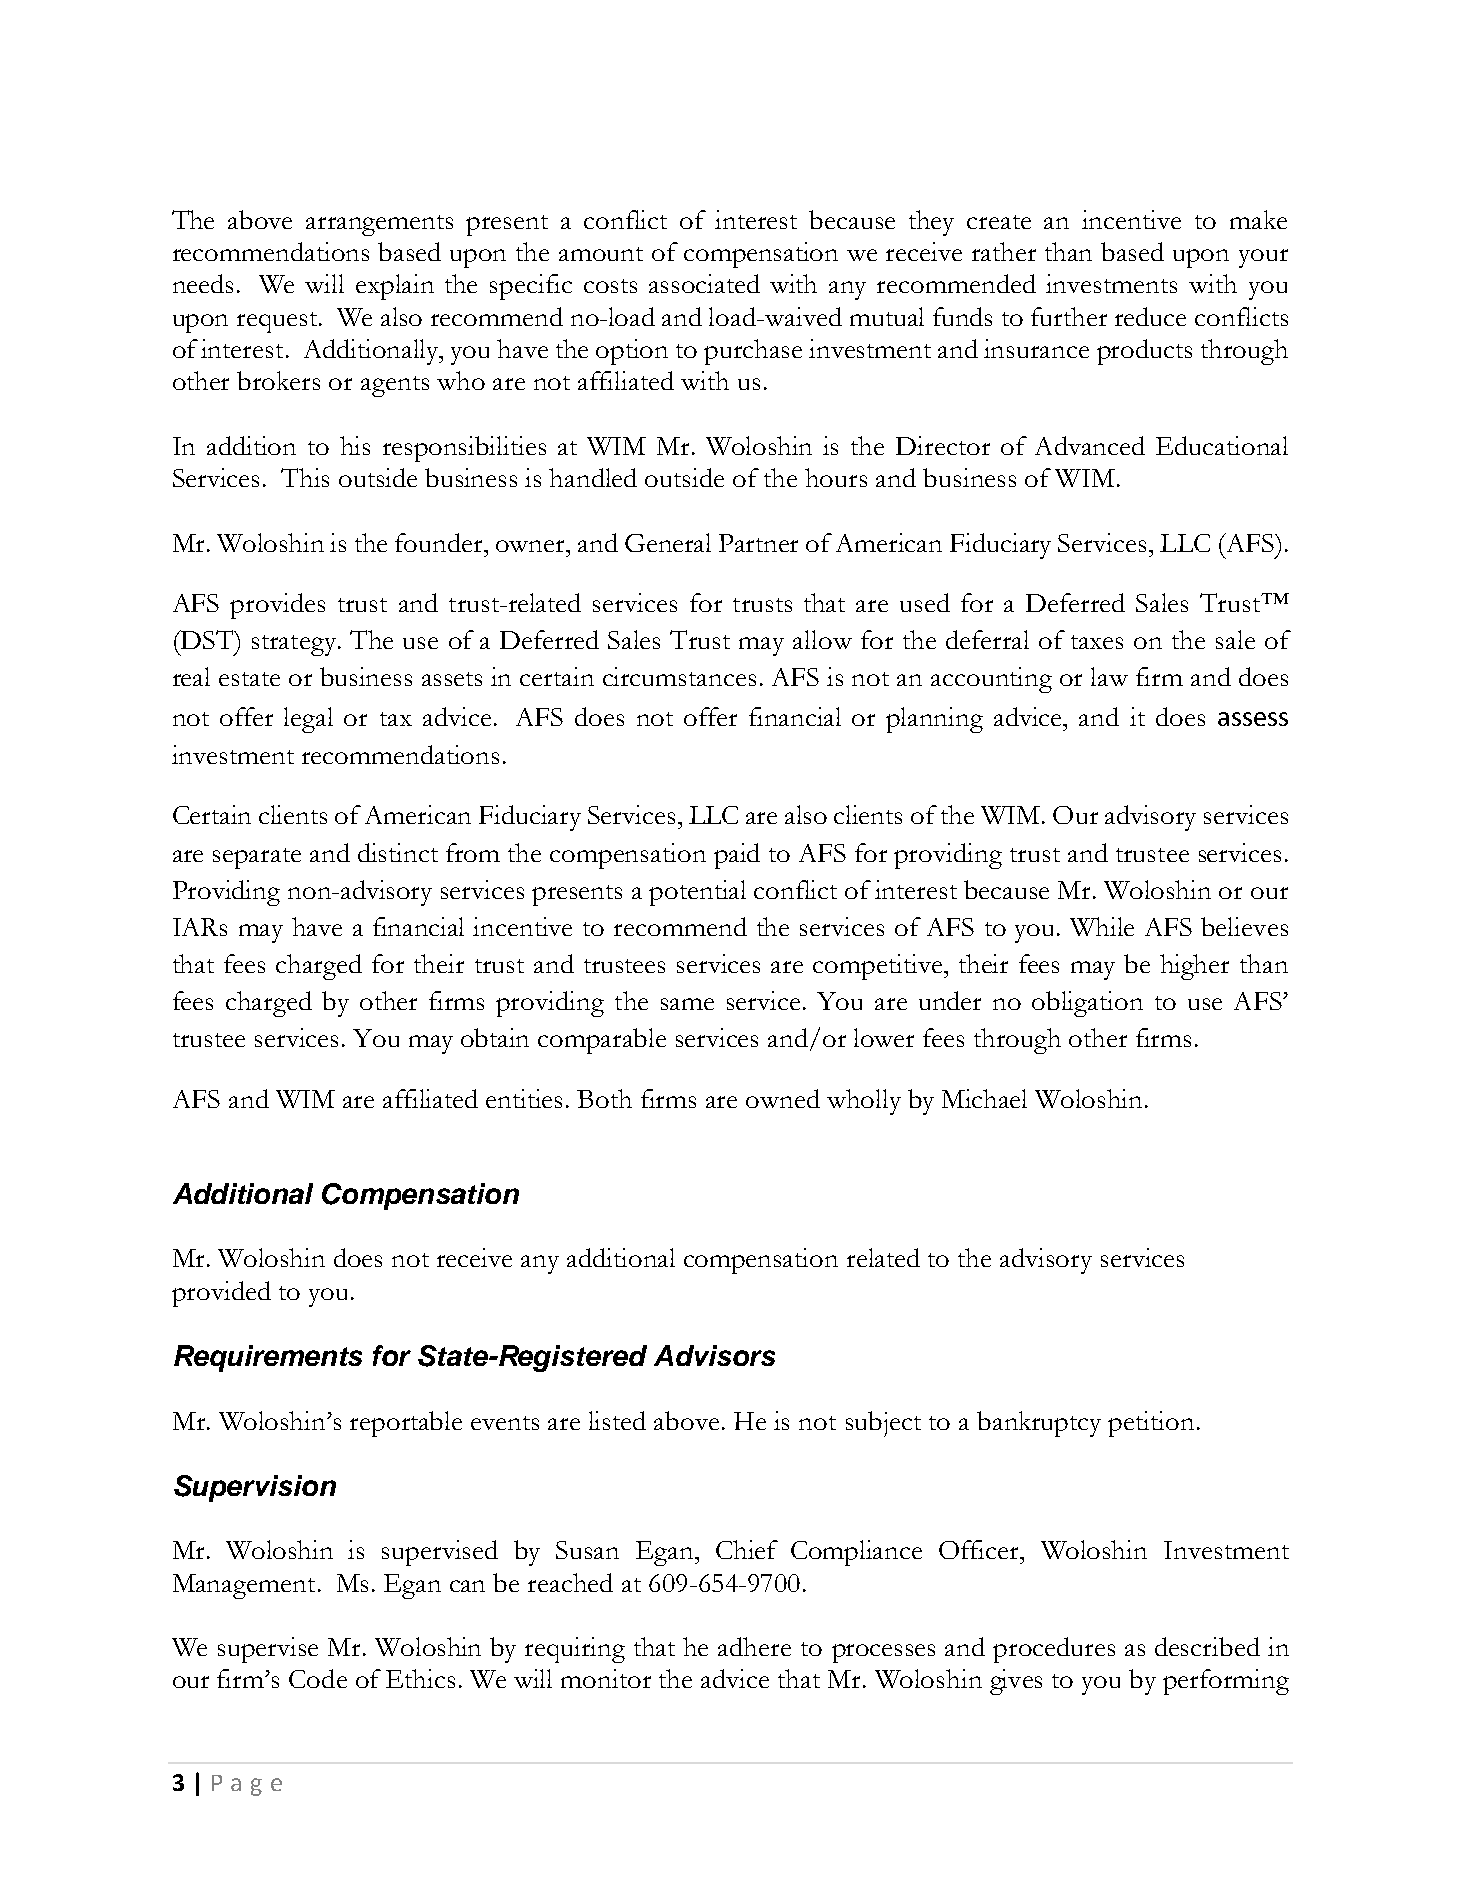 Image resolution: width=1461 pixels, height=1891 pixels. I want to click on separate, so click(257, 858).
